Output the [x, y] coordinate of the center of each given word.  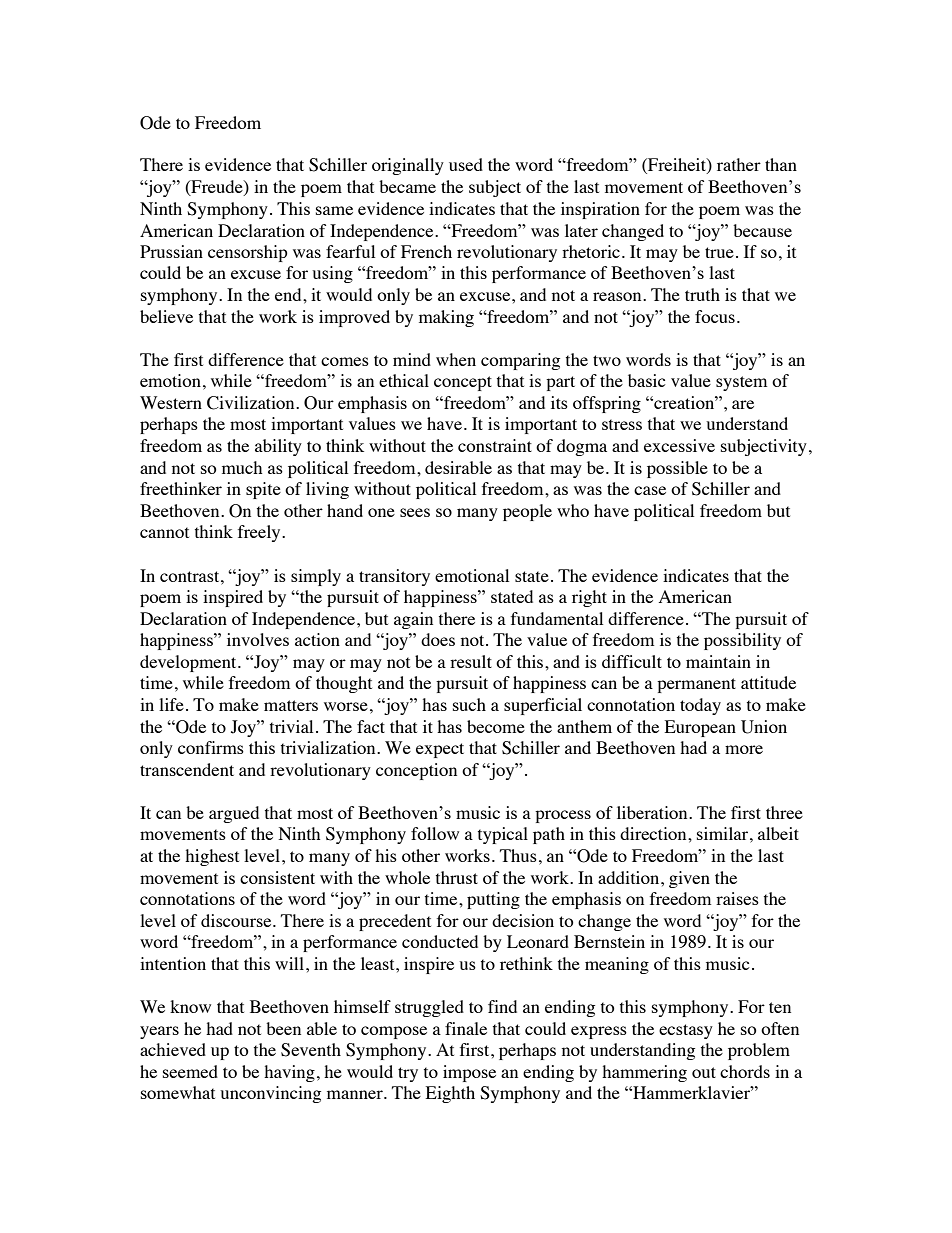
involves [258, 639]
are [743, 404]
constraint [495, 445]
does [438, 639]
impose [469, 1073]
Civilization [252, 403]
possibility [742, 641]
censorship [248, 253]
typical [503, 835]
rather [739, 164]
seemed [190, 1071]
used [466, 164]
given [689, 879]
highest [212, 857]
